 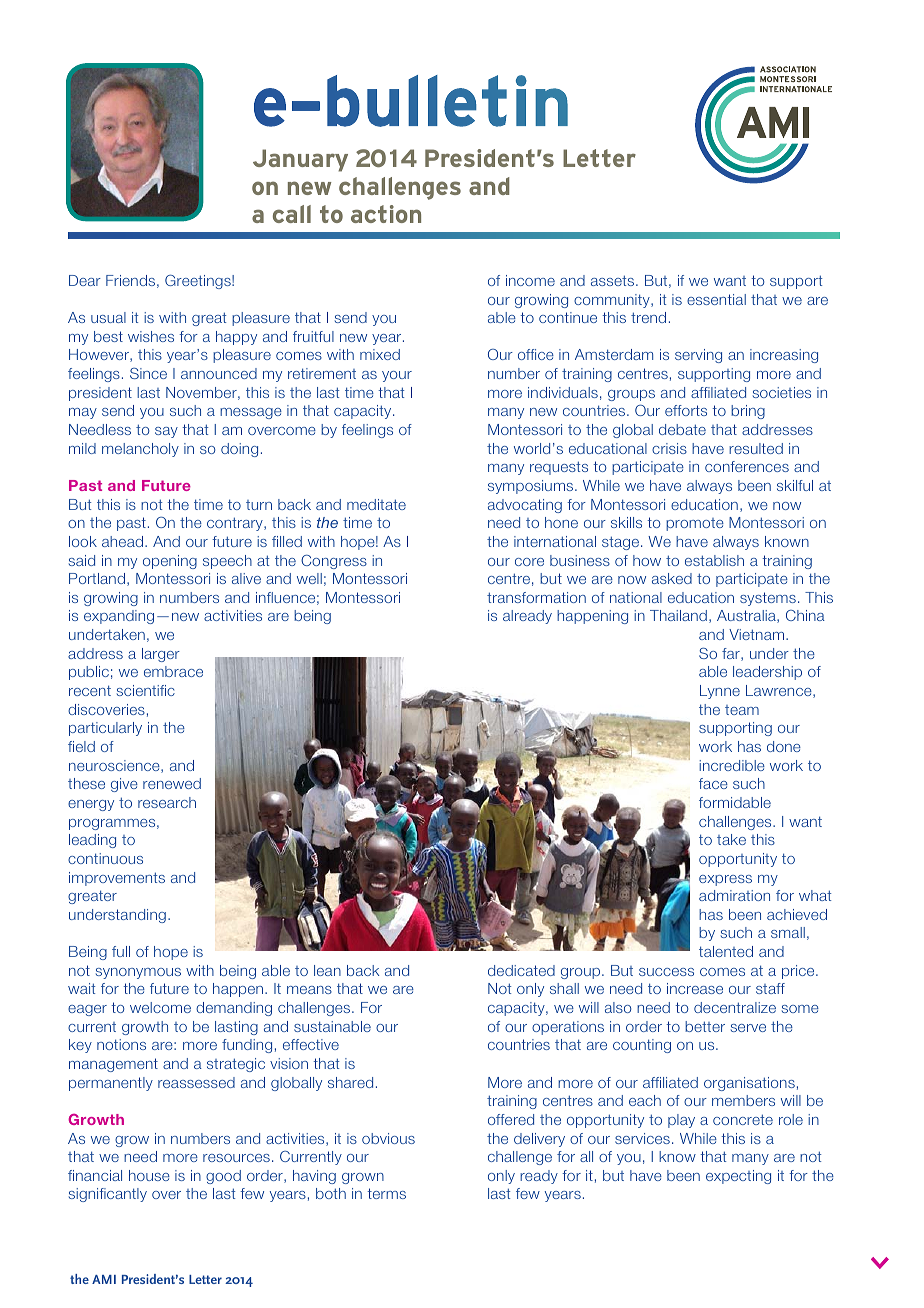 I want to click on terms, so click(x=386, y=1193).
